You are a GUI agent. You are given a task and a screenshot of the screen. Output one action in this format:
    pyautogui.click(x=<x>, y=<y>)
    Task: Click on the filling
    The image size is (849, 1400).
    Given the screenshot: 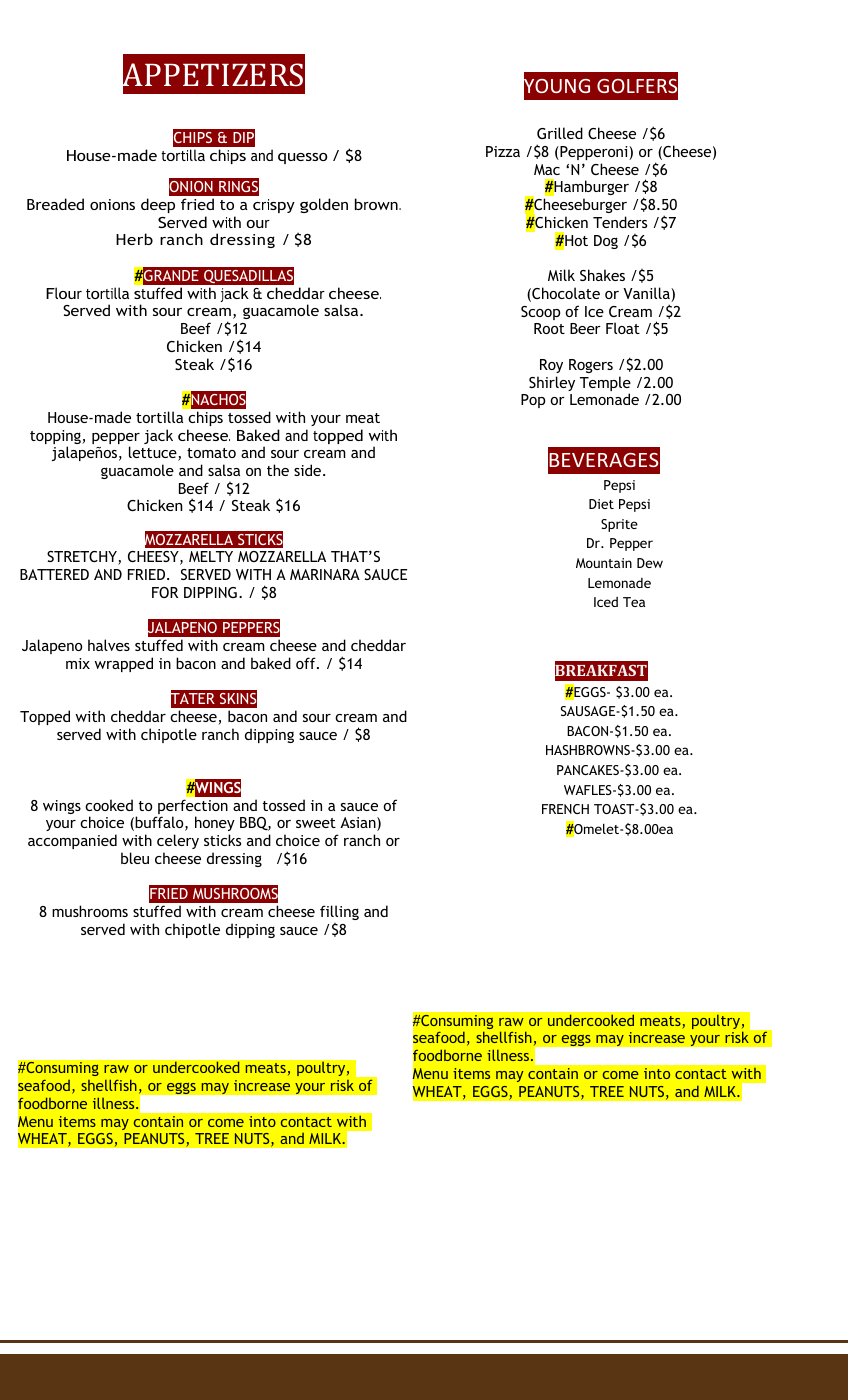 What is the action you would take?
    pyautogui.click(x=339, y=912)
